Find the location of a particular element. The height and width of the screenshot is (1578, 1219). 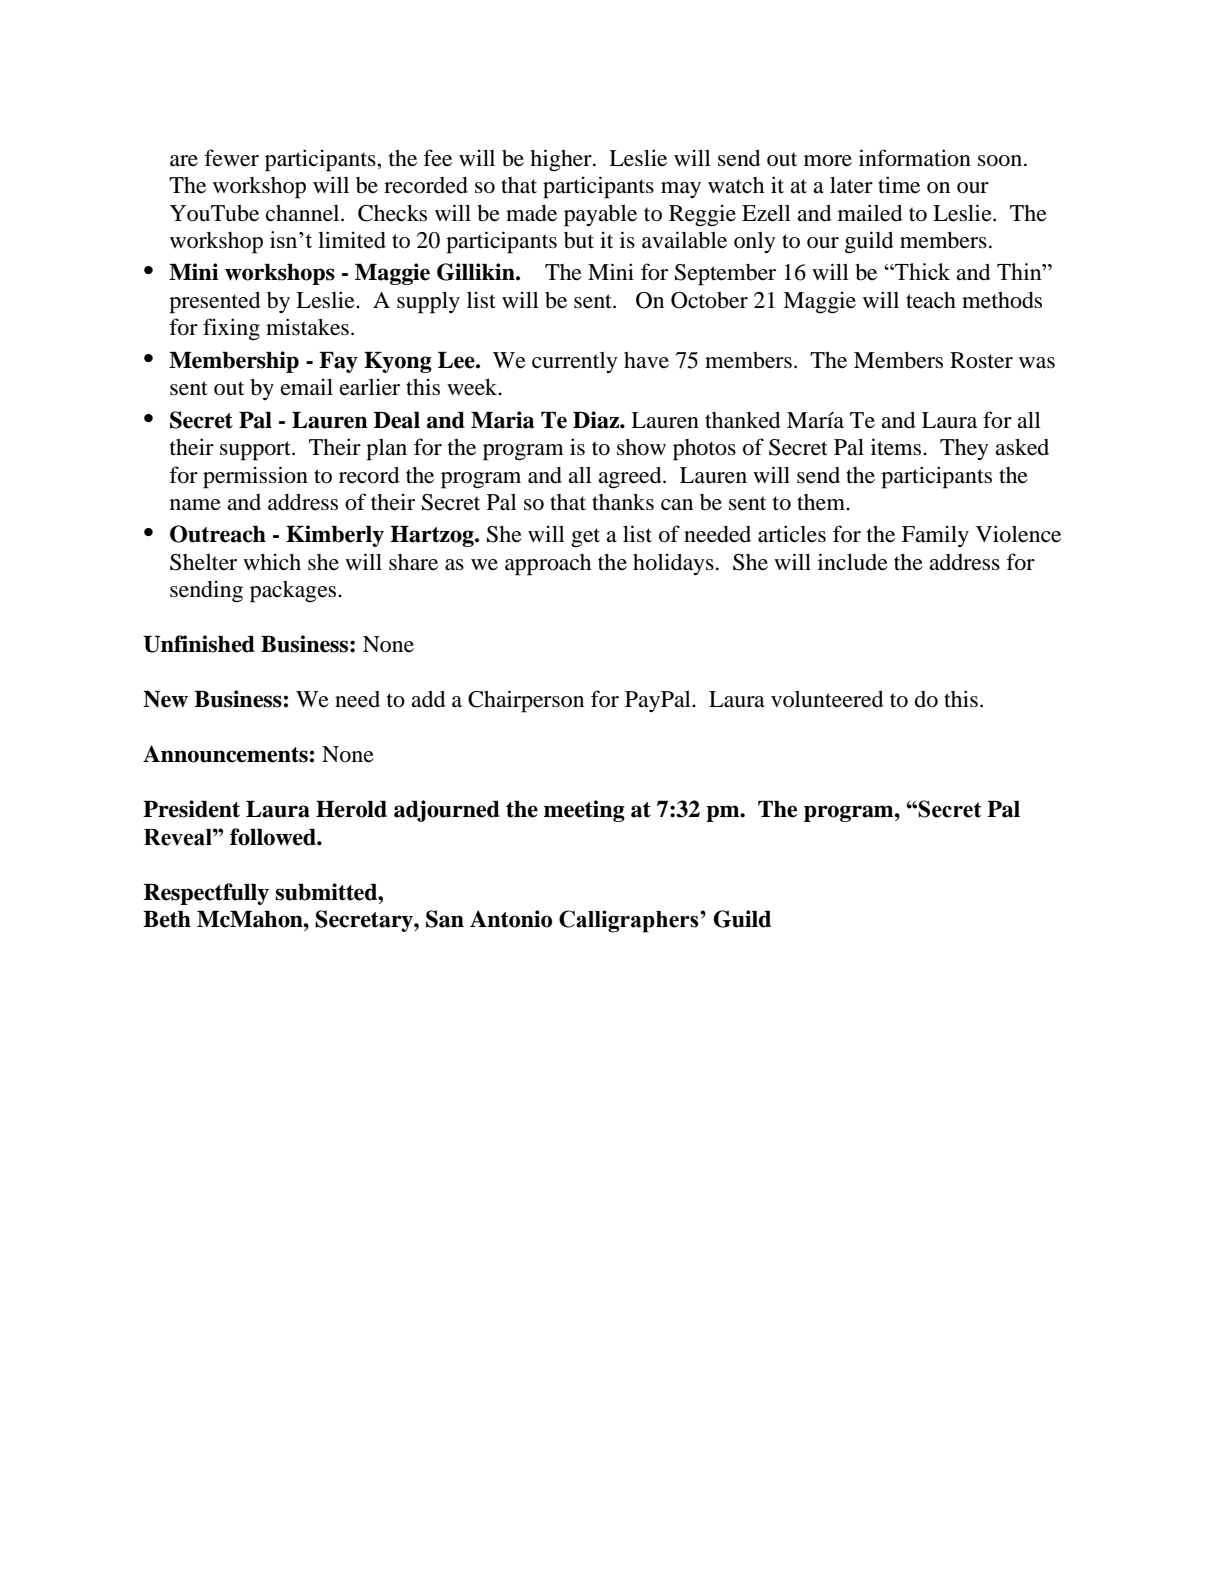

time is located at coordinates (899, 185).
